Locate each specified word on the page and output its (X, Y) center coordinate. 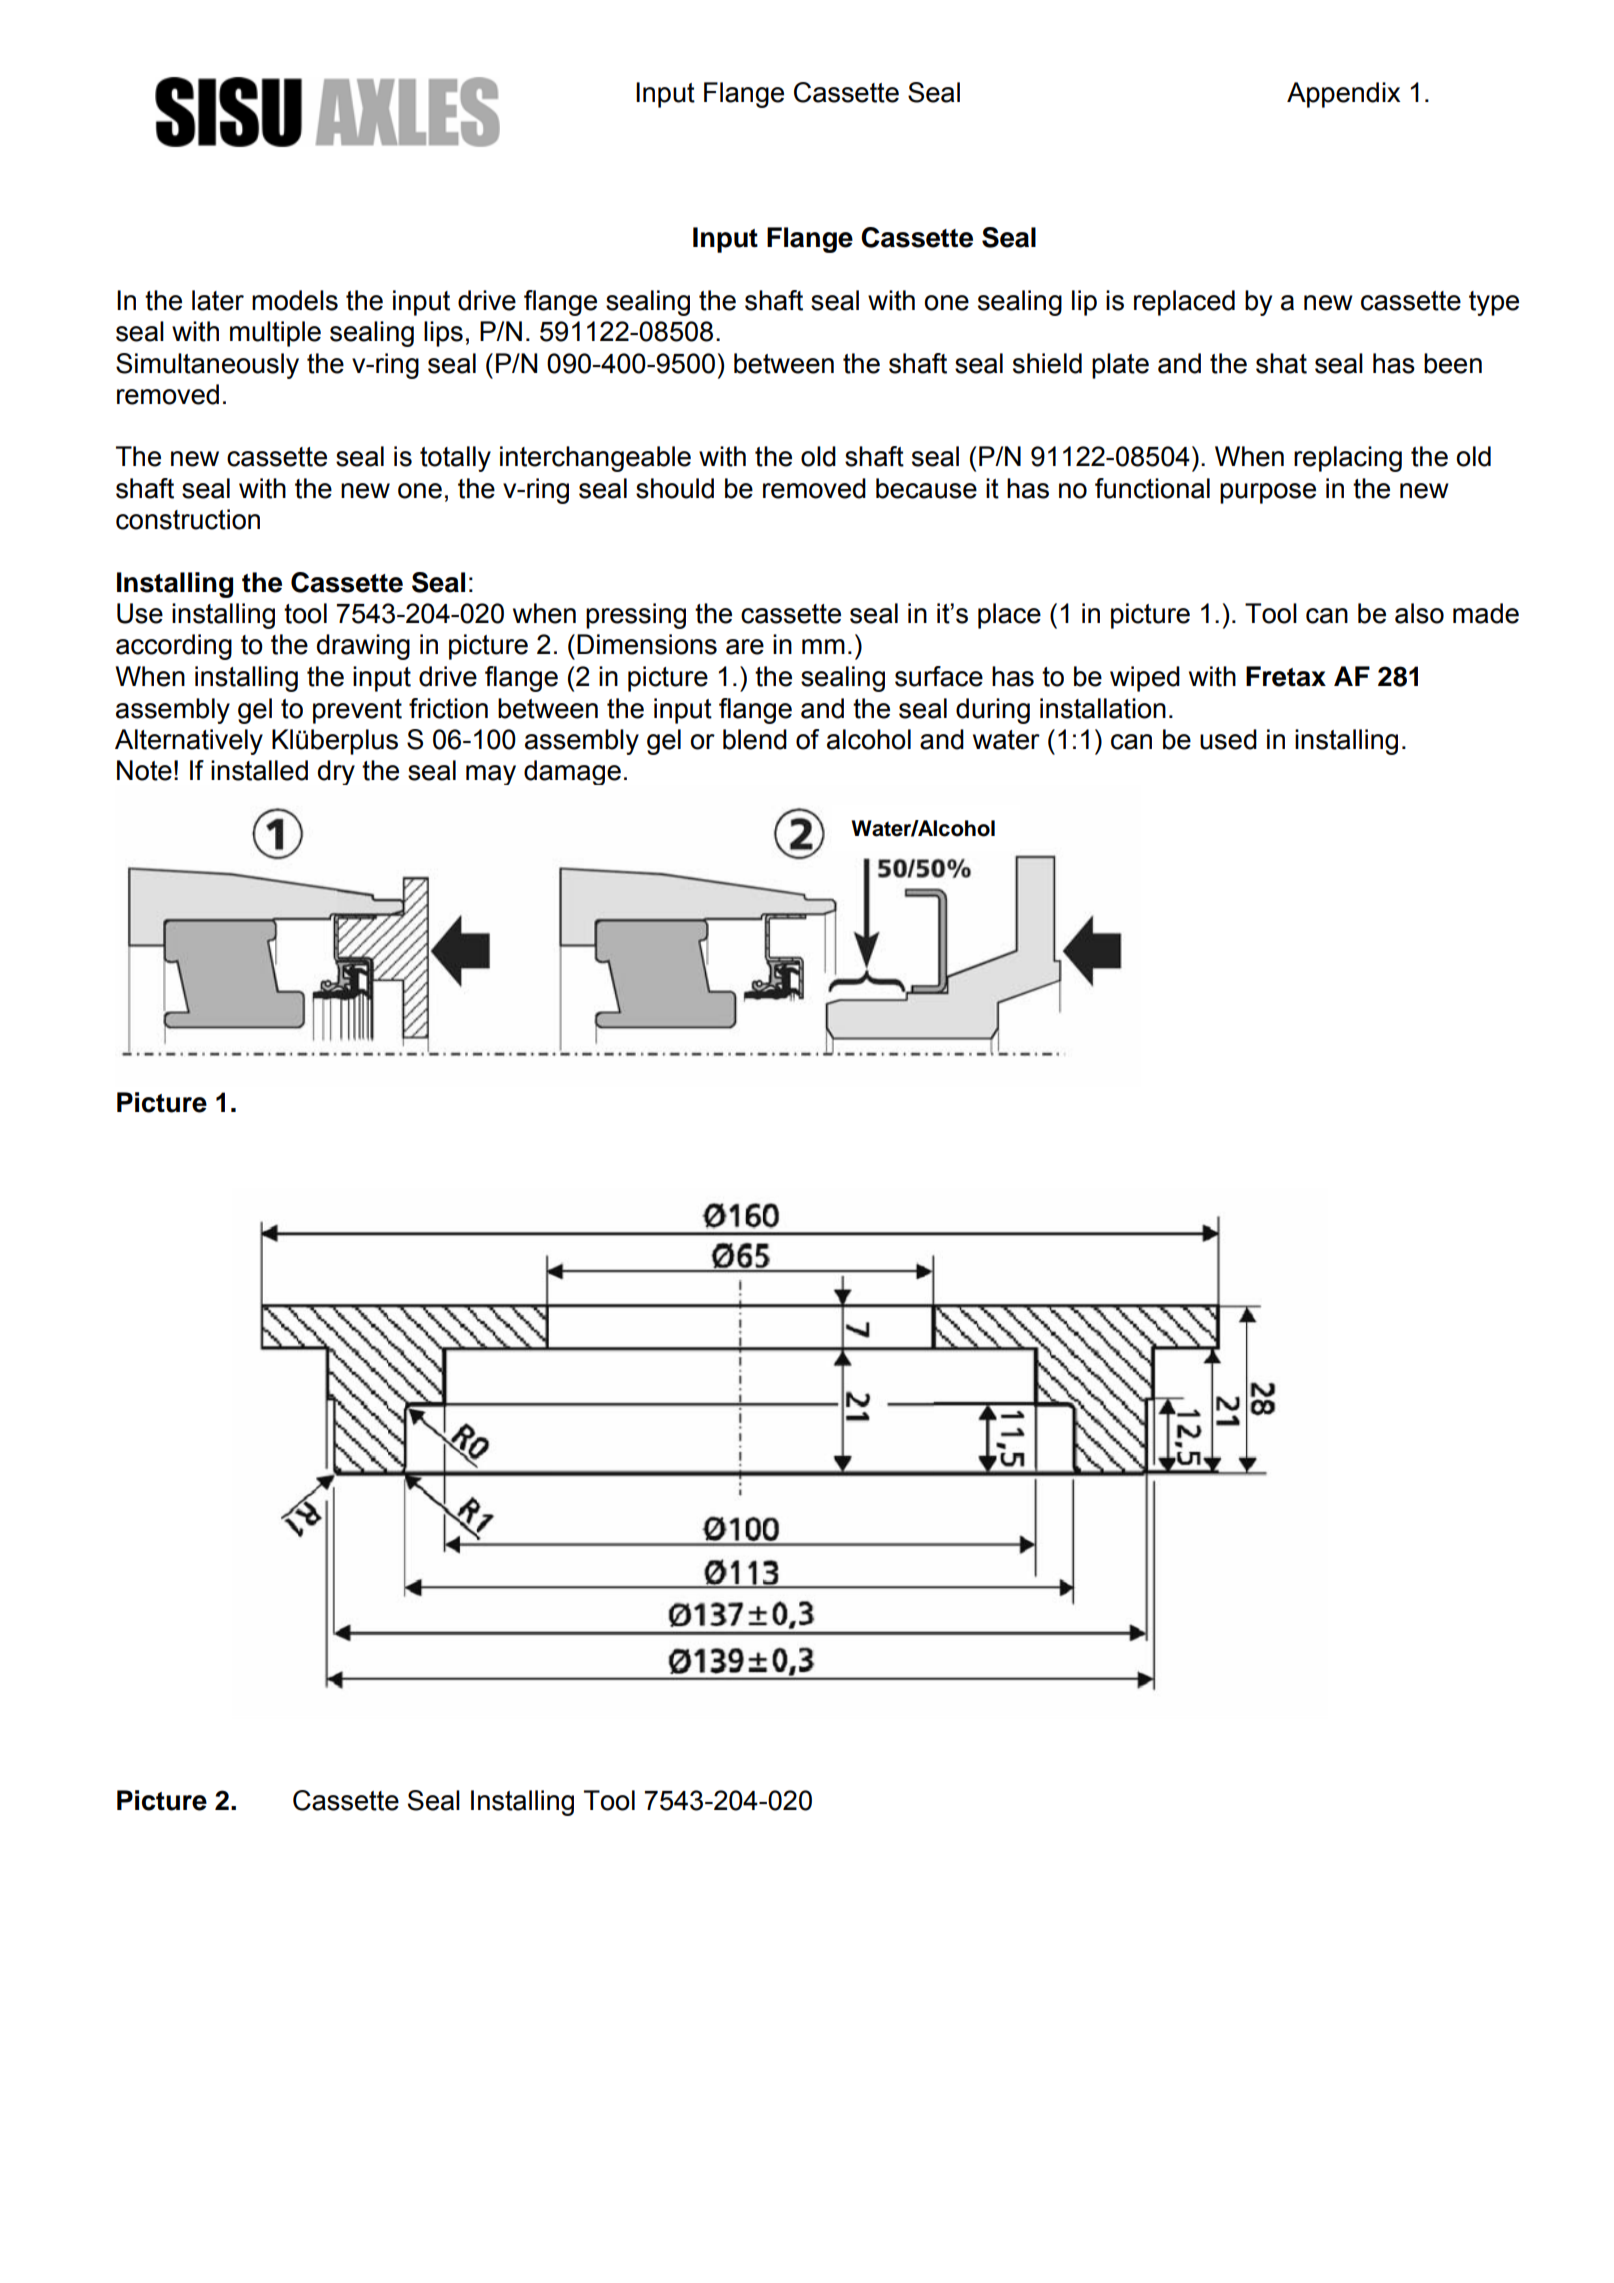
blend (755, 739)
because (926, 488)
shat (1281, 363)
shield (1047, 363)
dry (336, 772)
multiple (275, 334)
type (1494, 303)
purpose (1268, 493)
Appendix (1344, 95)
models (295, 300)
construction (188, 519)
